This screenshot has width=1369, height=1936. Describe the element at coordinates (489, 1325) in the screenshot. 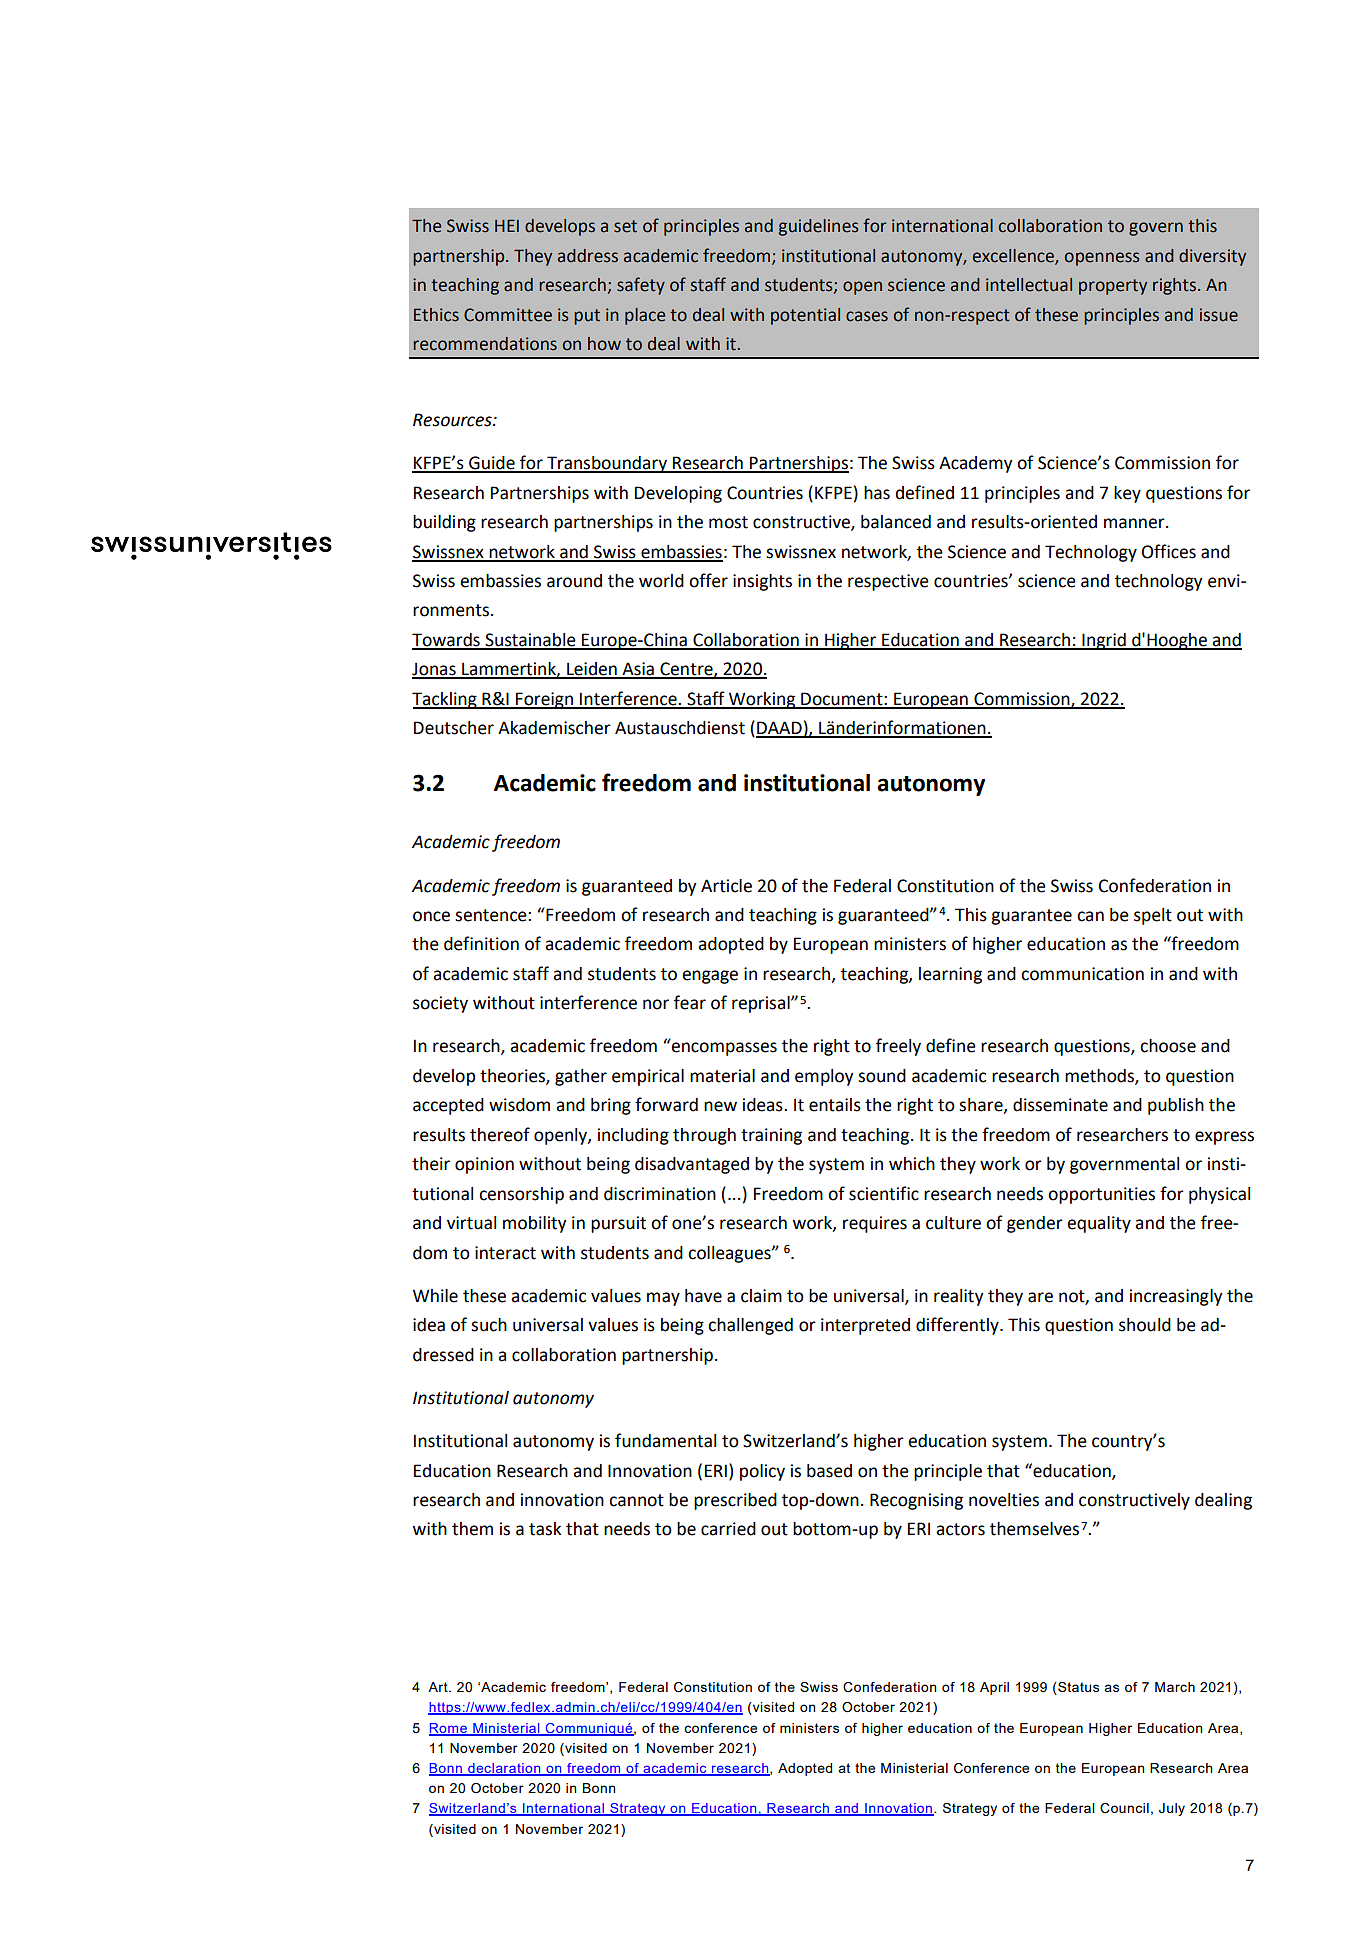

I see `such` at that location.
